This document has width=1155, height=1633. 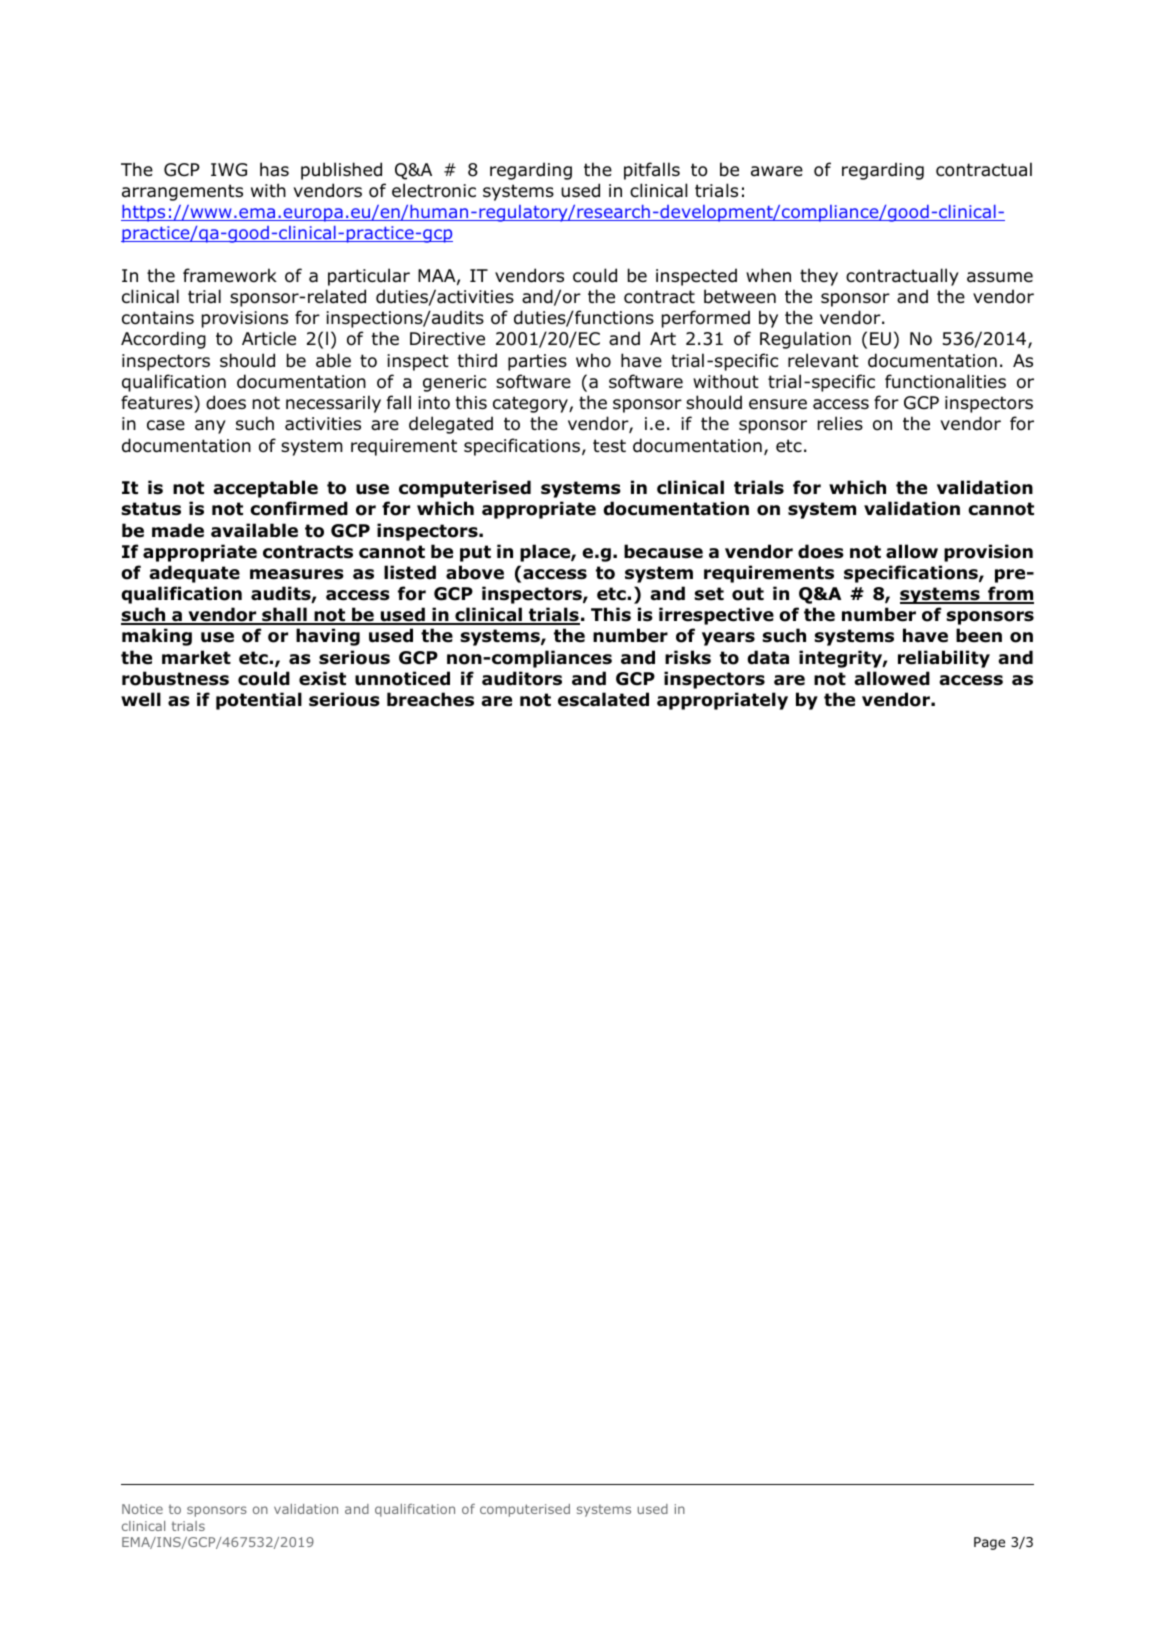 I want to click on escalated, so click(x=603, y=699).
